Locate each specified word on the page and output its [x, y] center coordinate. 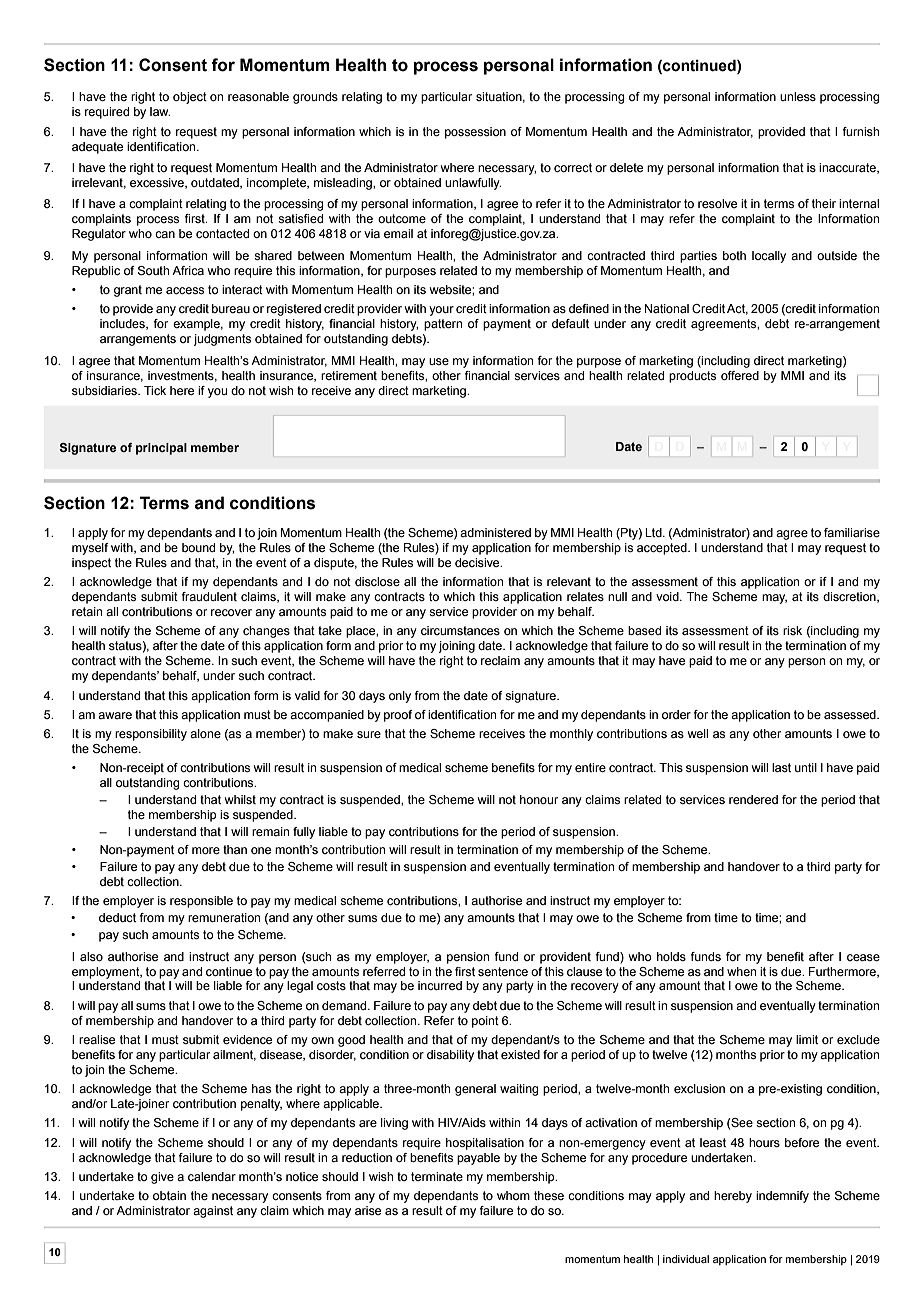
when [741, 971]
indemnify [782, 1197]
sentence [503, 971]
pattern [443, 325]
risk [792, 630]
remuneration [224, 917]
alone [205, 733]
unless [798, 96]
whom [513, 1195]
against [213, 1212]
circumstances [460, 630]
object [190, 98]
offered [740, 375]
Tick [155, 390]
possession [475, 133]
